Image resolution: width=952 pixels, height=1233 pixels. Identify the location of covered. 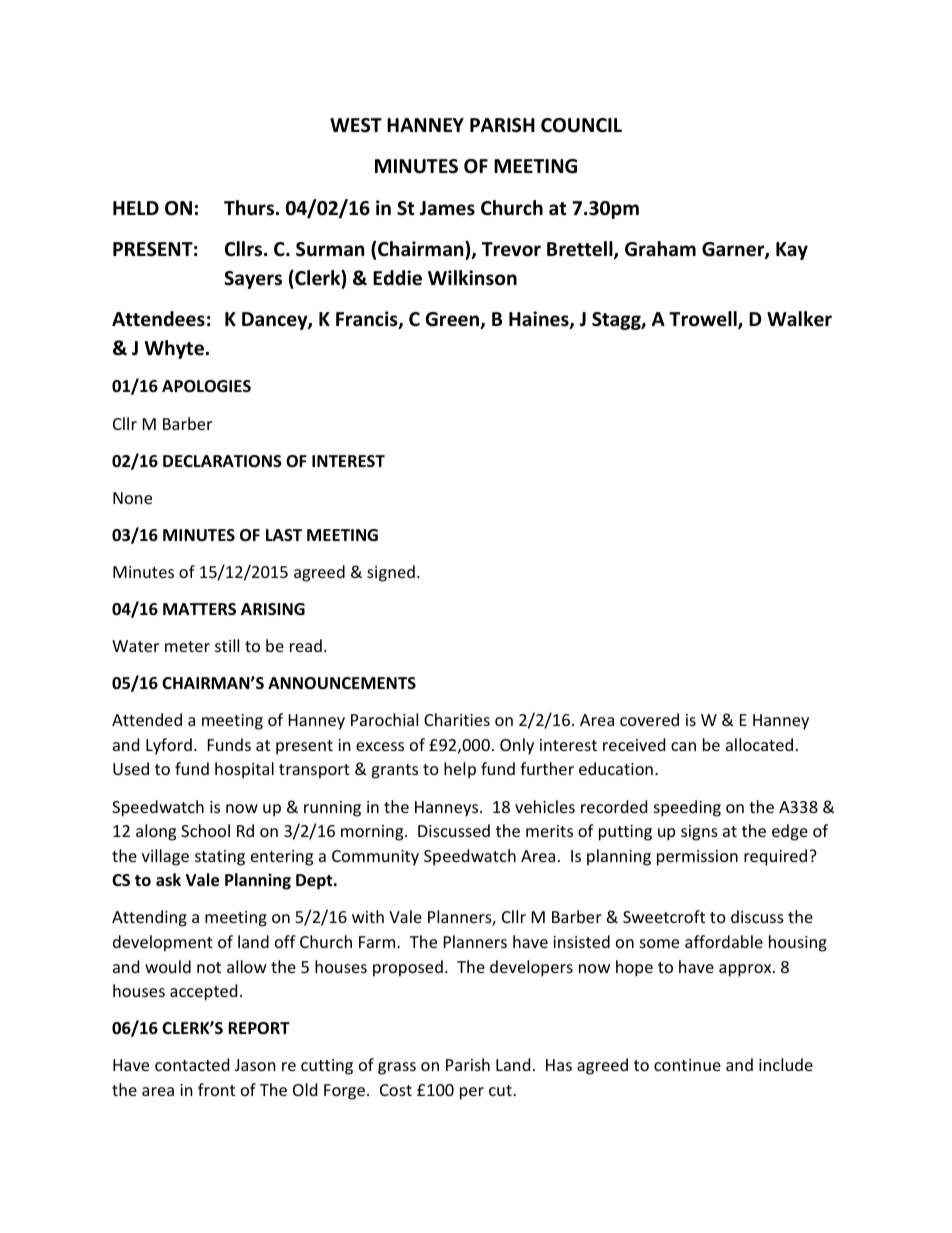
(649, 719).
